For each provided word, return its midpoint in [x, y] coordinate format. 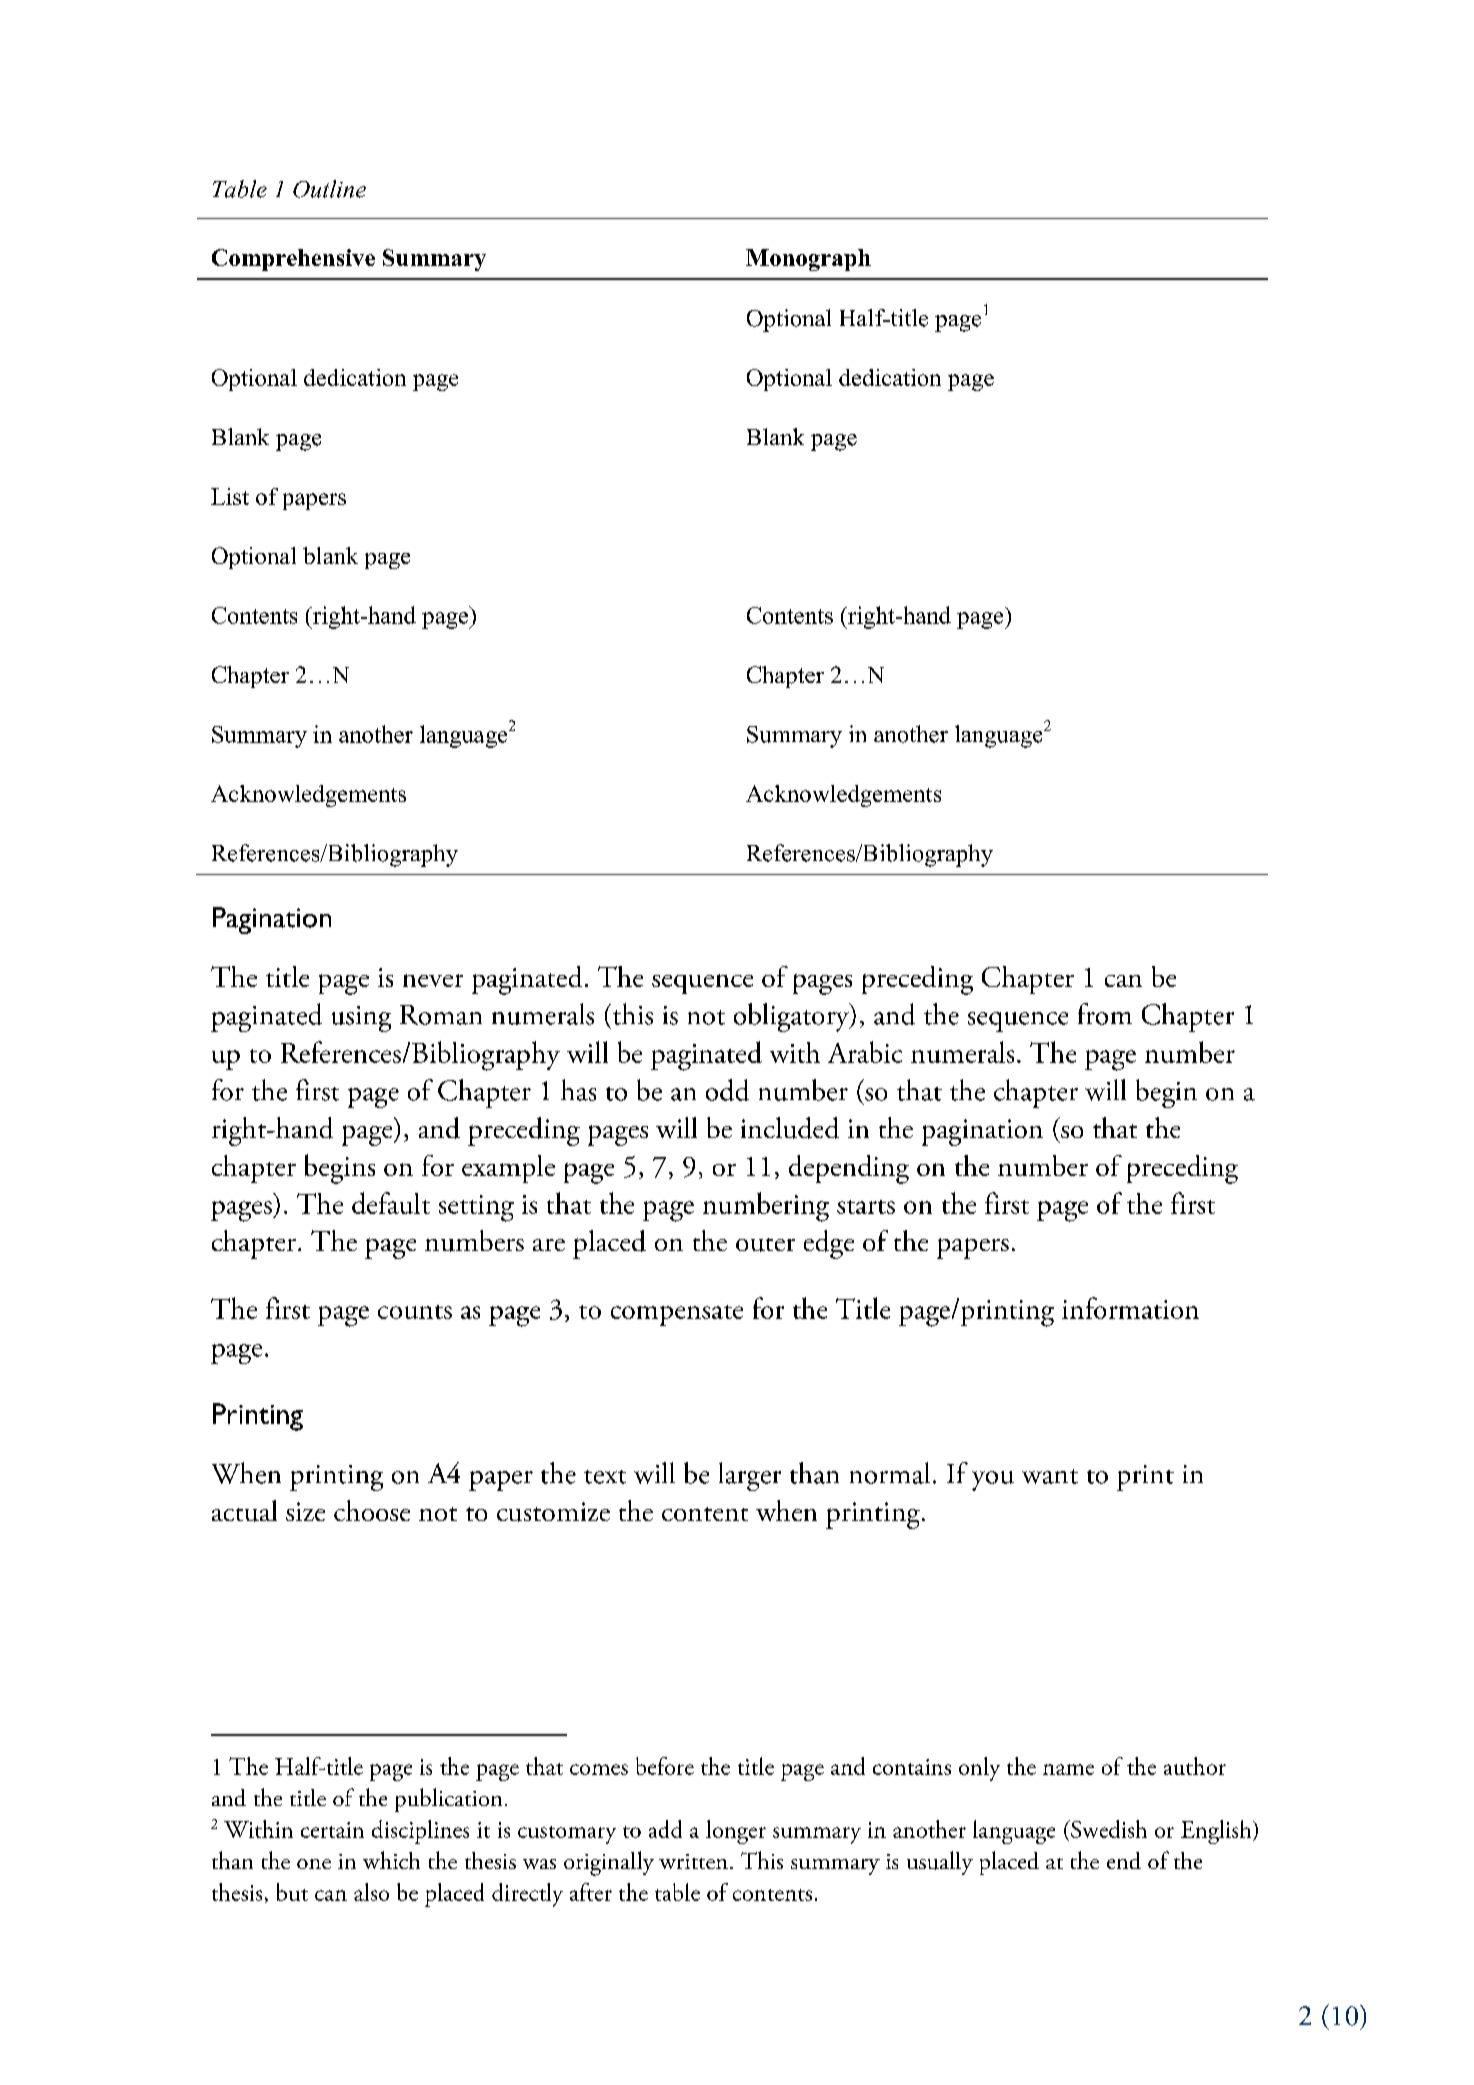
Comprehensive [293, 260]
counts [415, 1312]
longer [736, 1832]
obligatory [793, 1017]
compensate [677, 1315]
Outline [329, 189]
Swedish [1108, 1829]
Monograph [808, 260]
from [1105, 1014]
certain [332, 1830]
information [1130, 1308]
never [433, 980]
